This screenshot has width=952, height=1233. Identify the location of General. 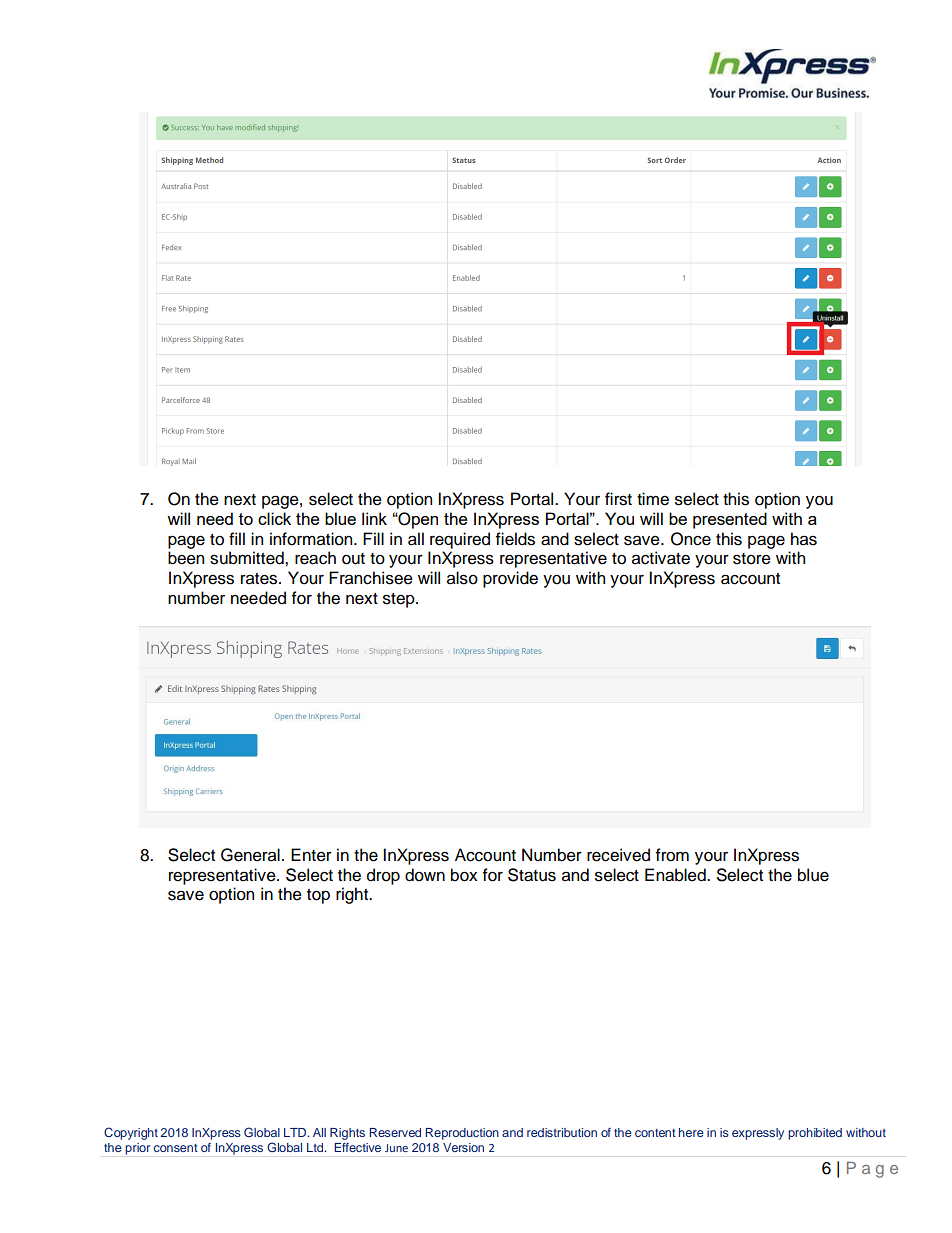
(250, 855).
